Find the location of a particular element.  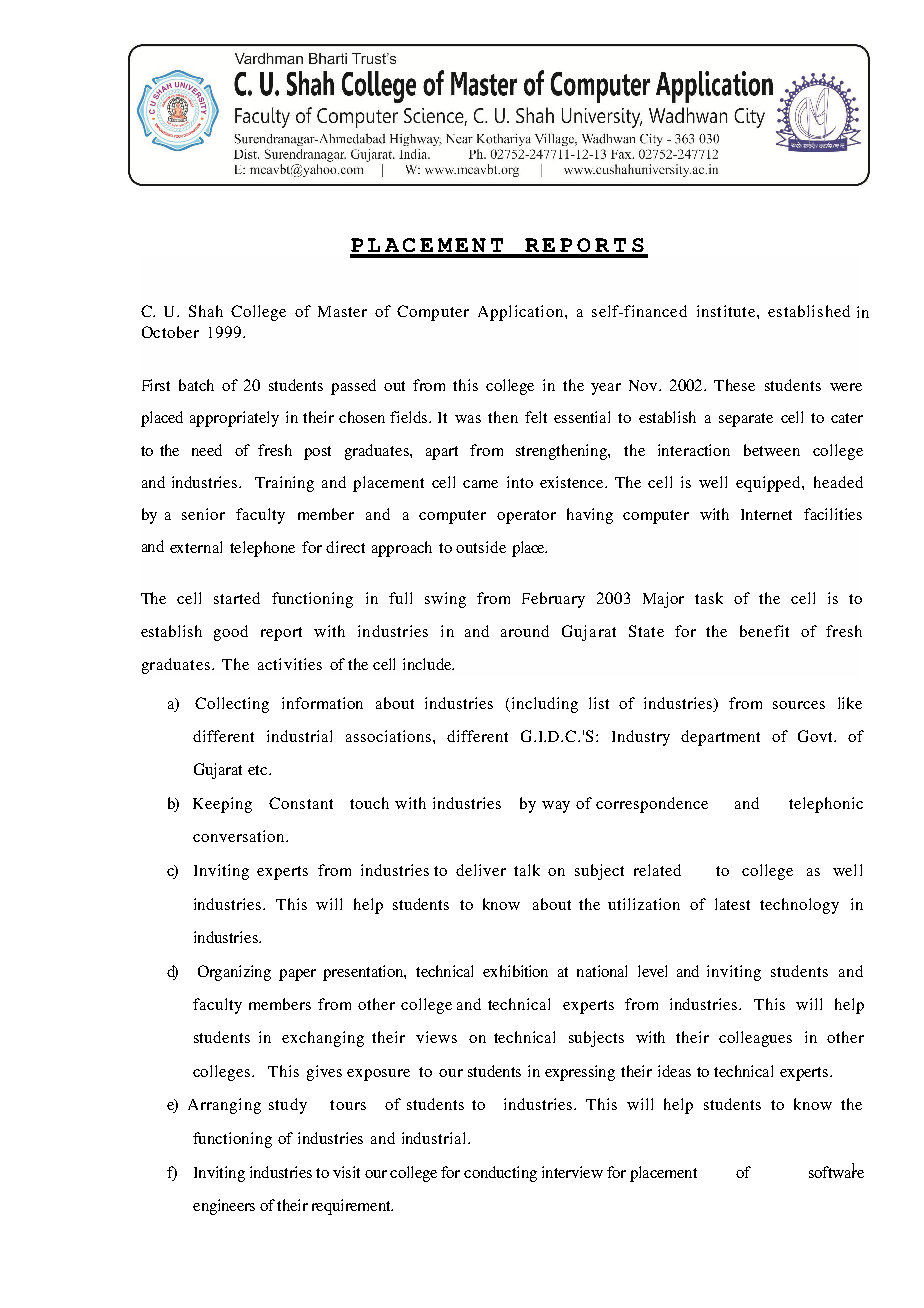

colleagues is located at coordinates (755, 1039).
